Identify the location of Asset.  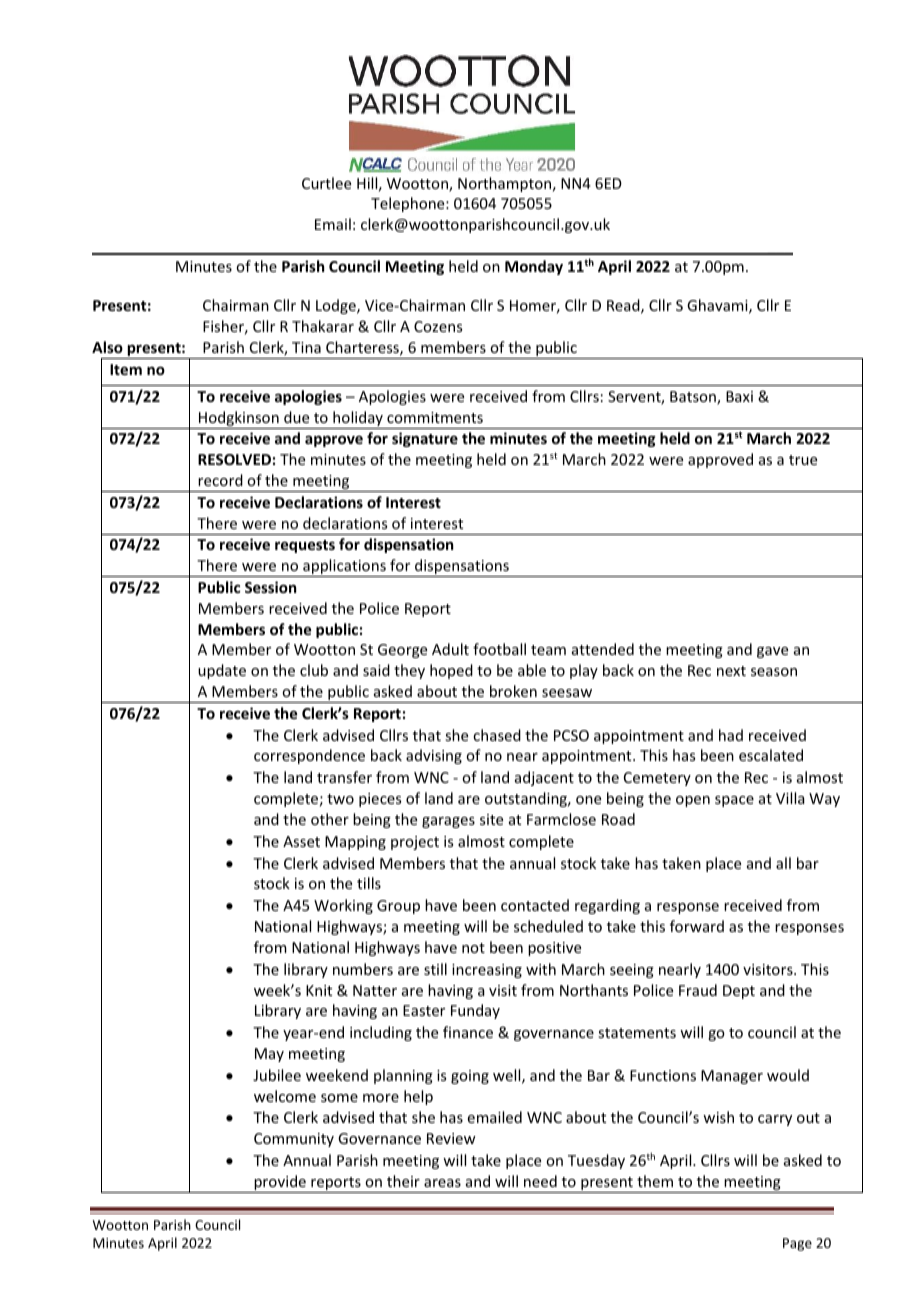
(301, 841).
